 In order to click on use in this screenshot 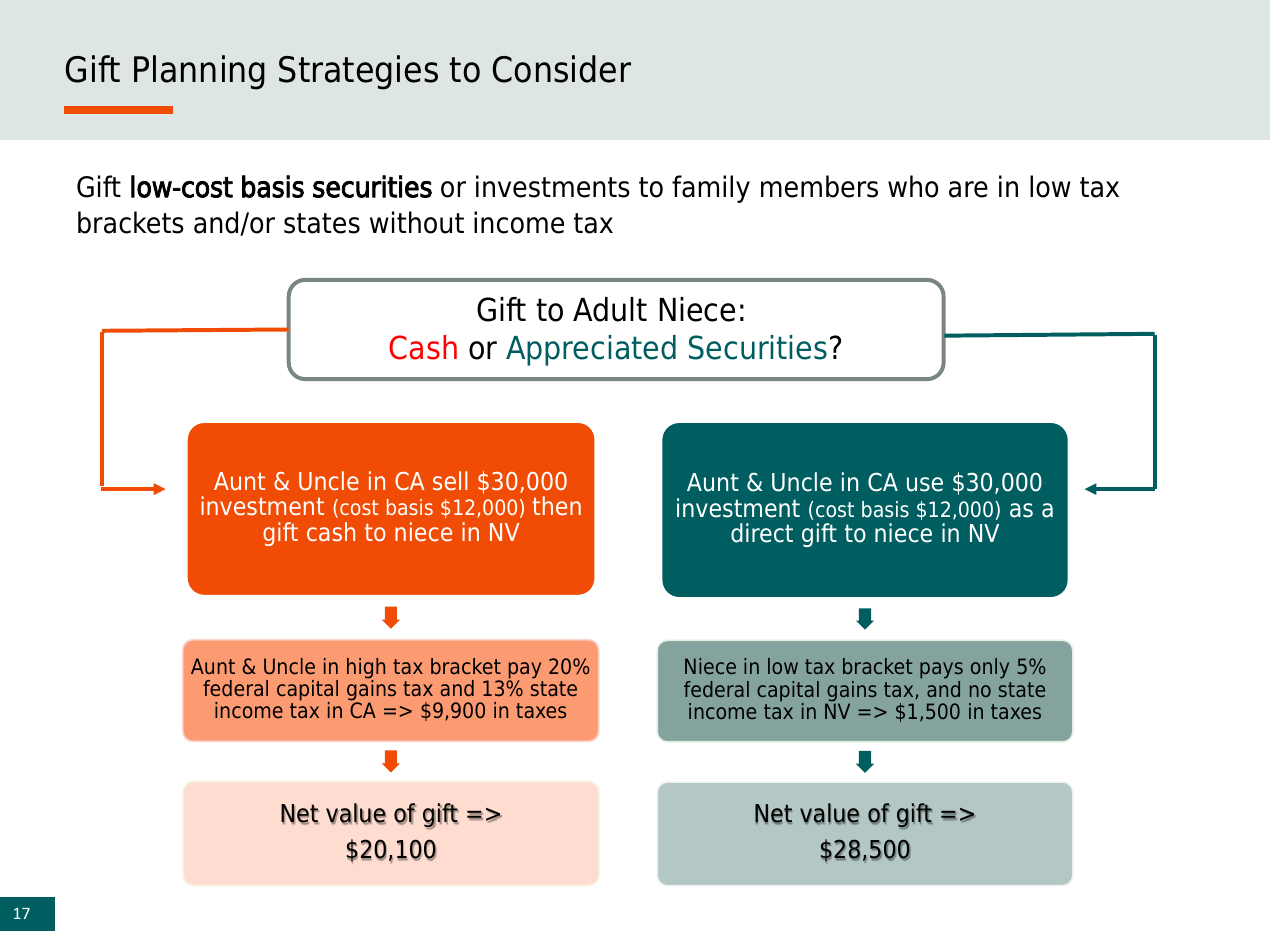, I will do `click(925, 484)`.
